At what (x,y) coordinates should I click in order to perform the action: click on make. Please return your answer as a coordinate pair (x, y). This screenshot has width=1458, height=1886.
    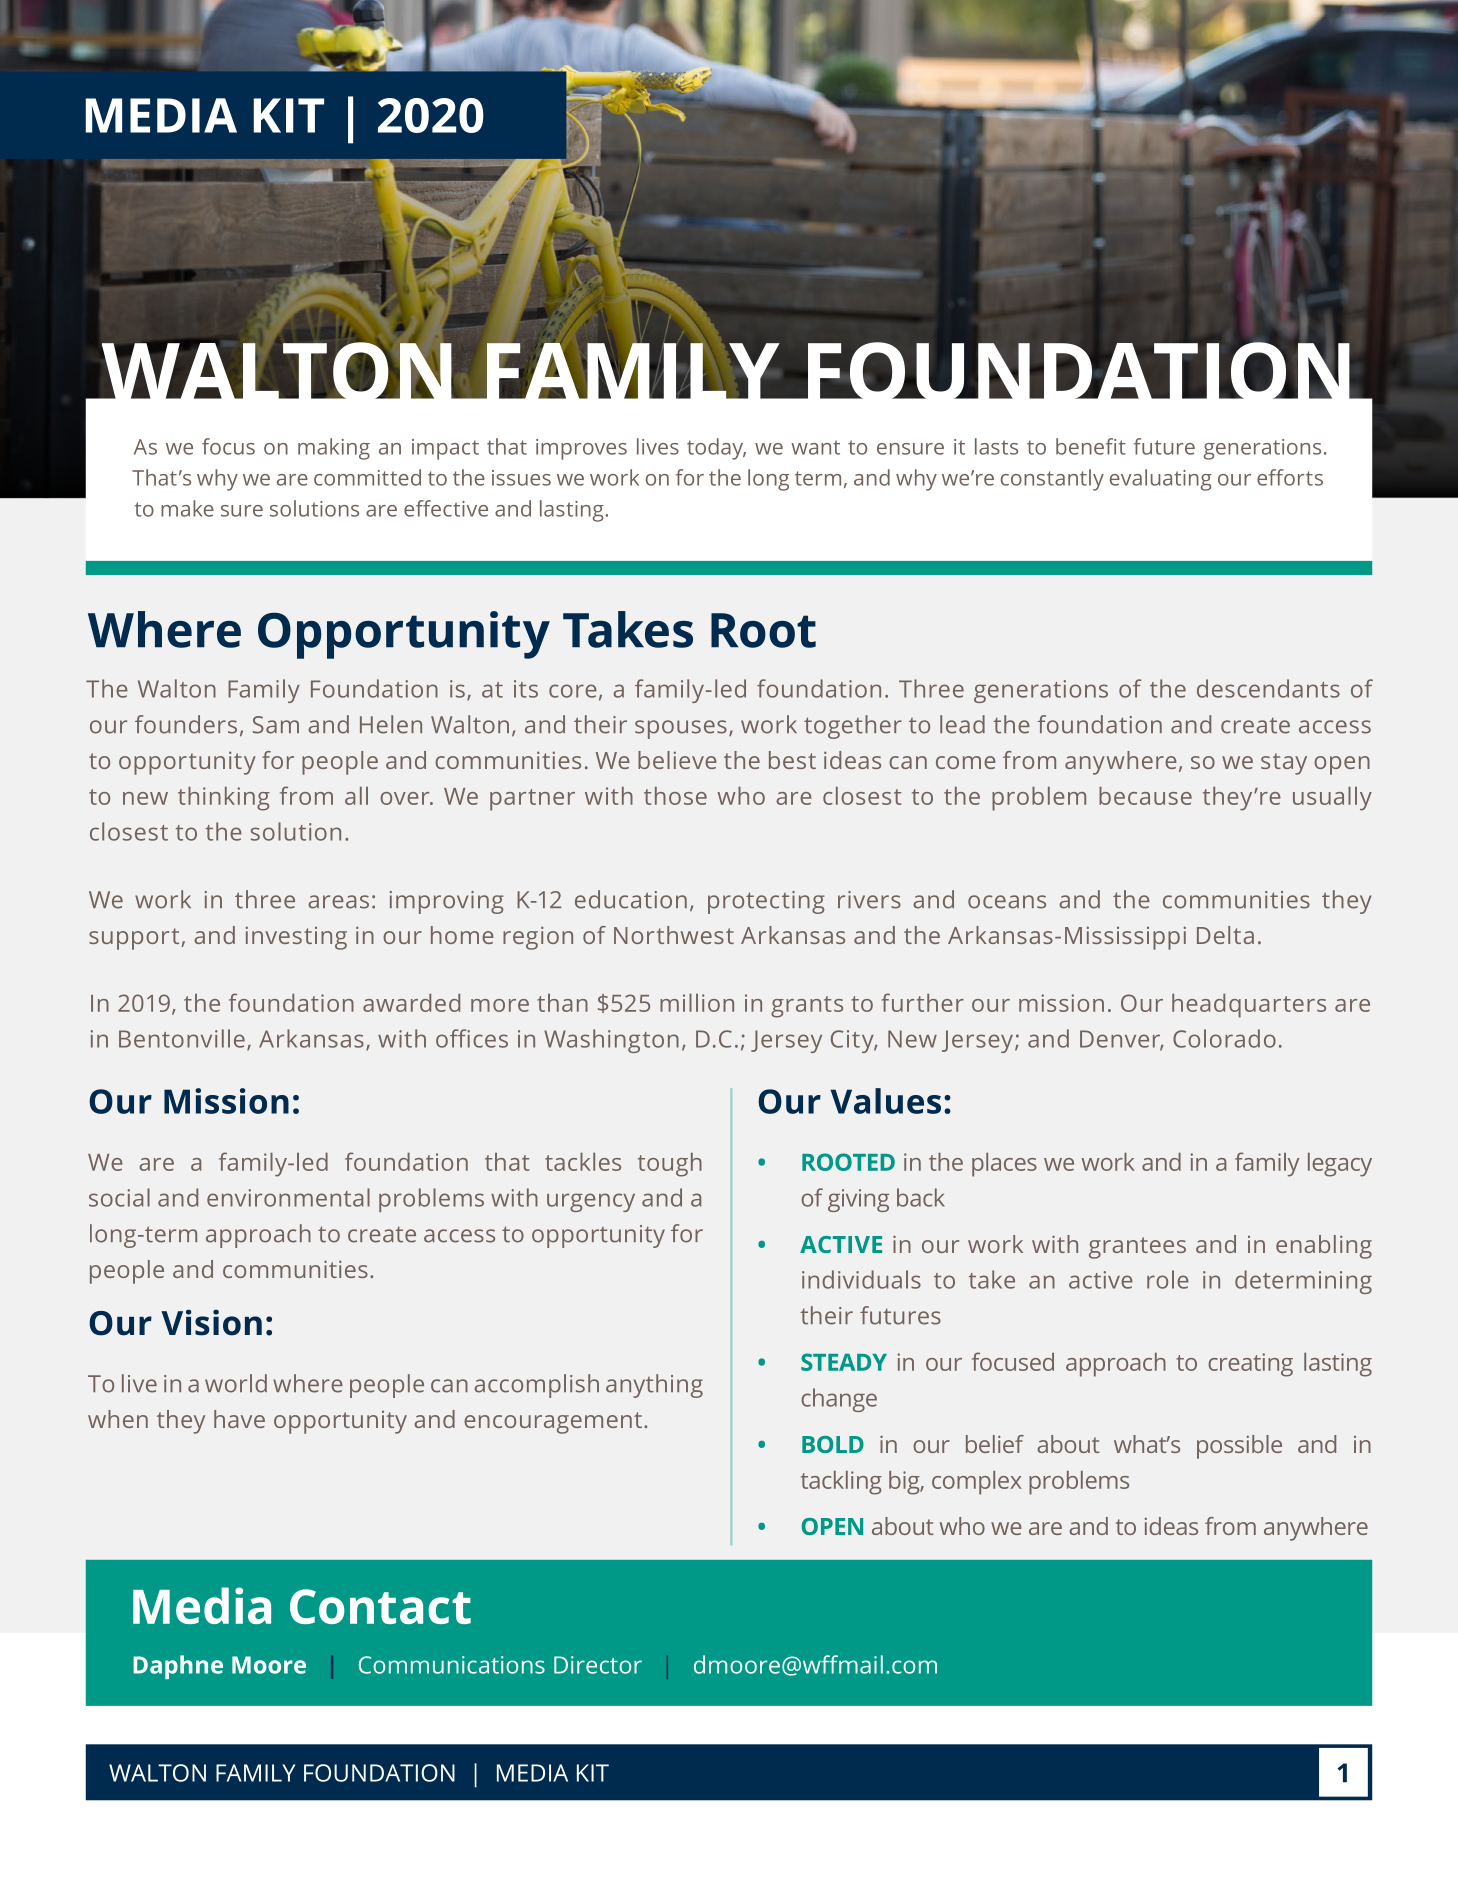
    Looking at the image, I should click on (187, 508).
